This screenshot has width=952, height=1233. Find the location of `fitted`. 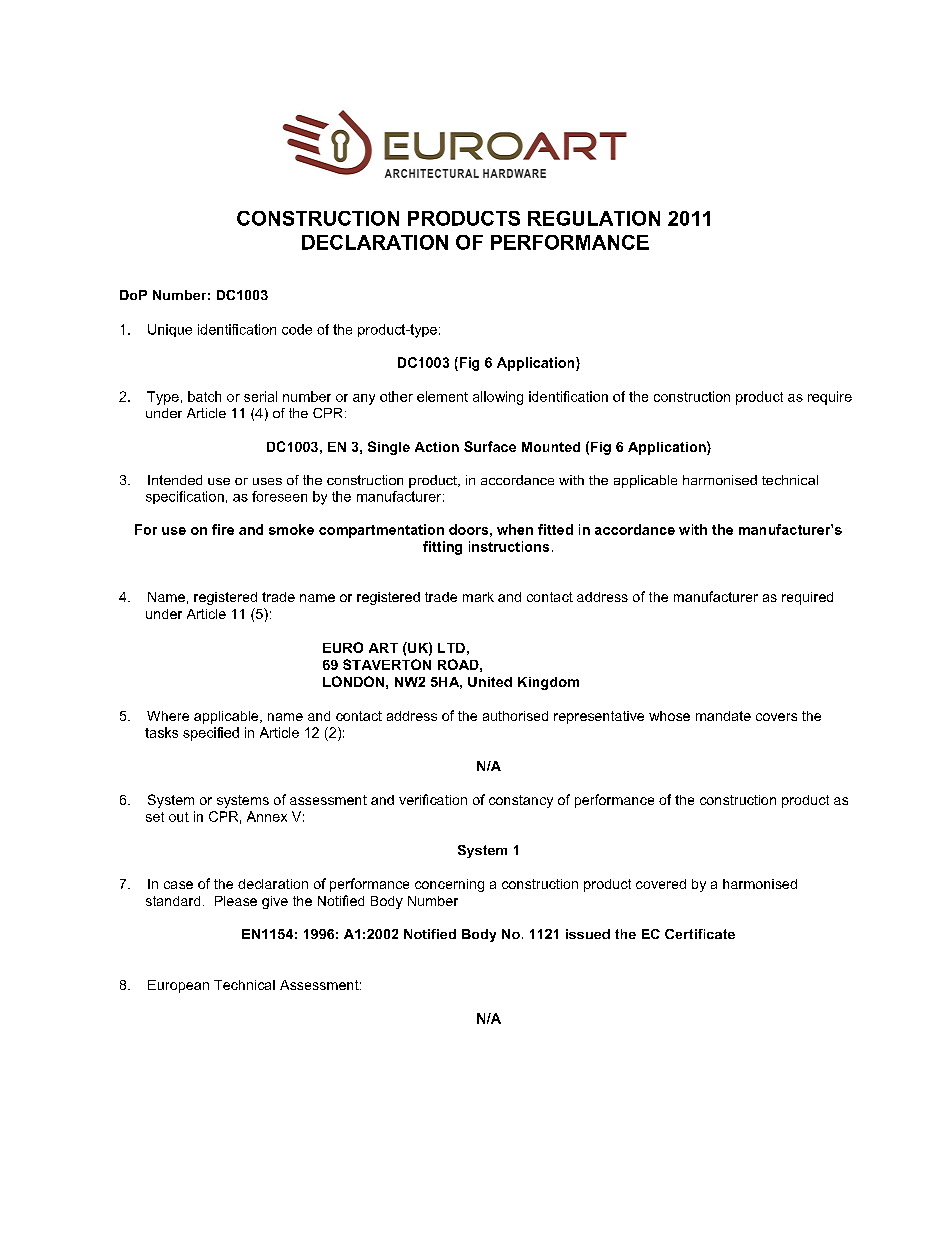

fitted is located at coordinates (555, 529).
